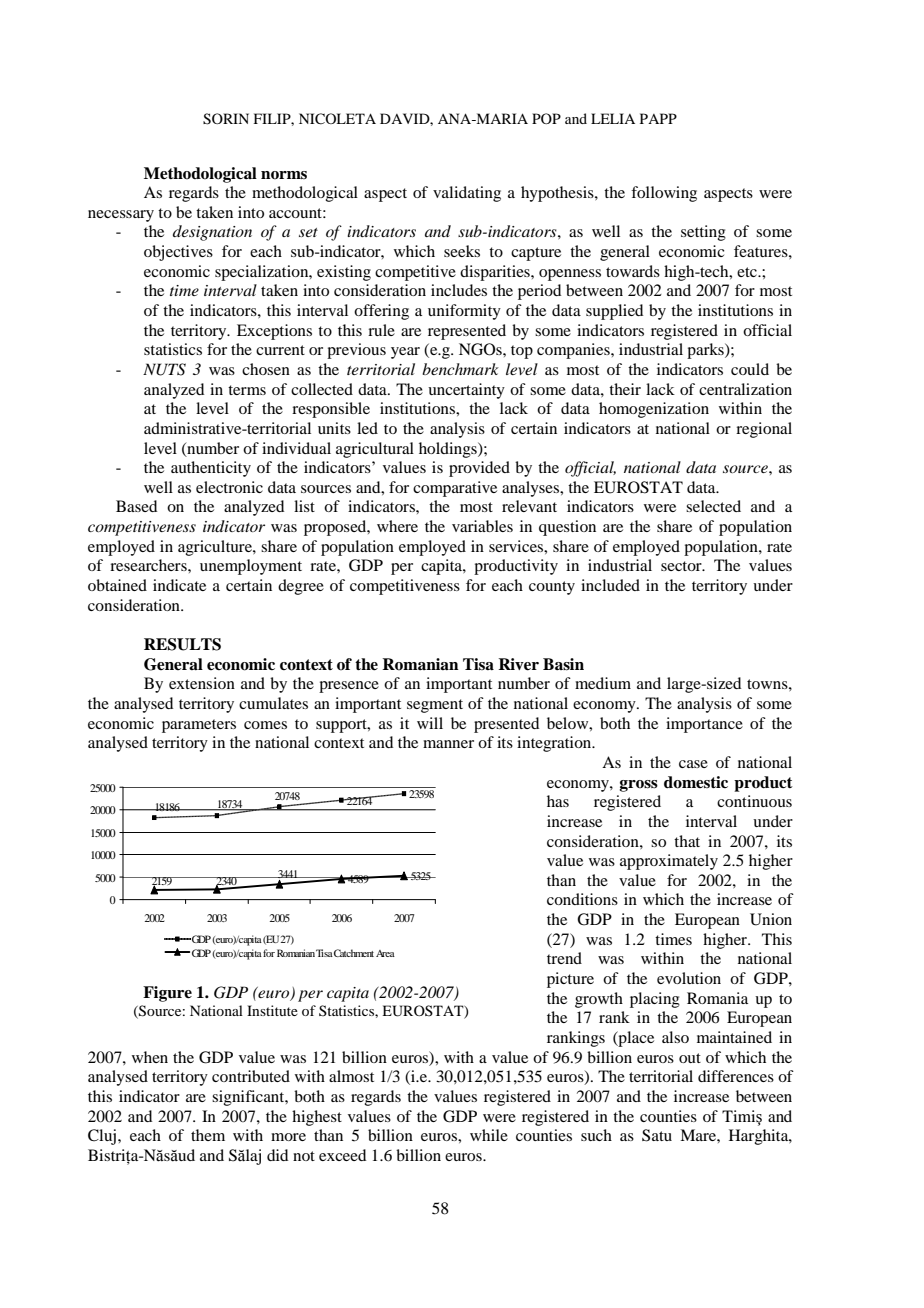  What do you see at coordinates (226, 119) in the screenshot?
I see `SORIN` at bounding box center [226, 119].
